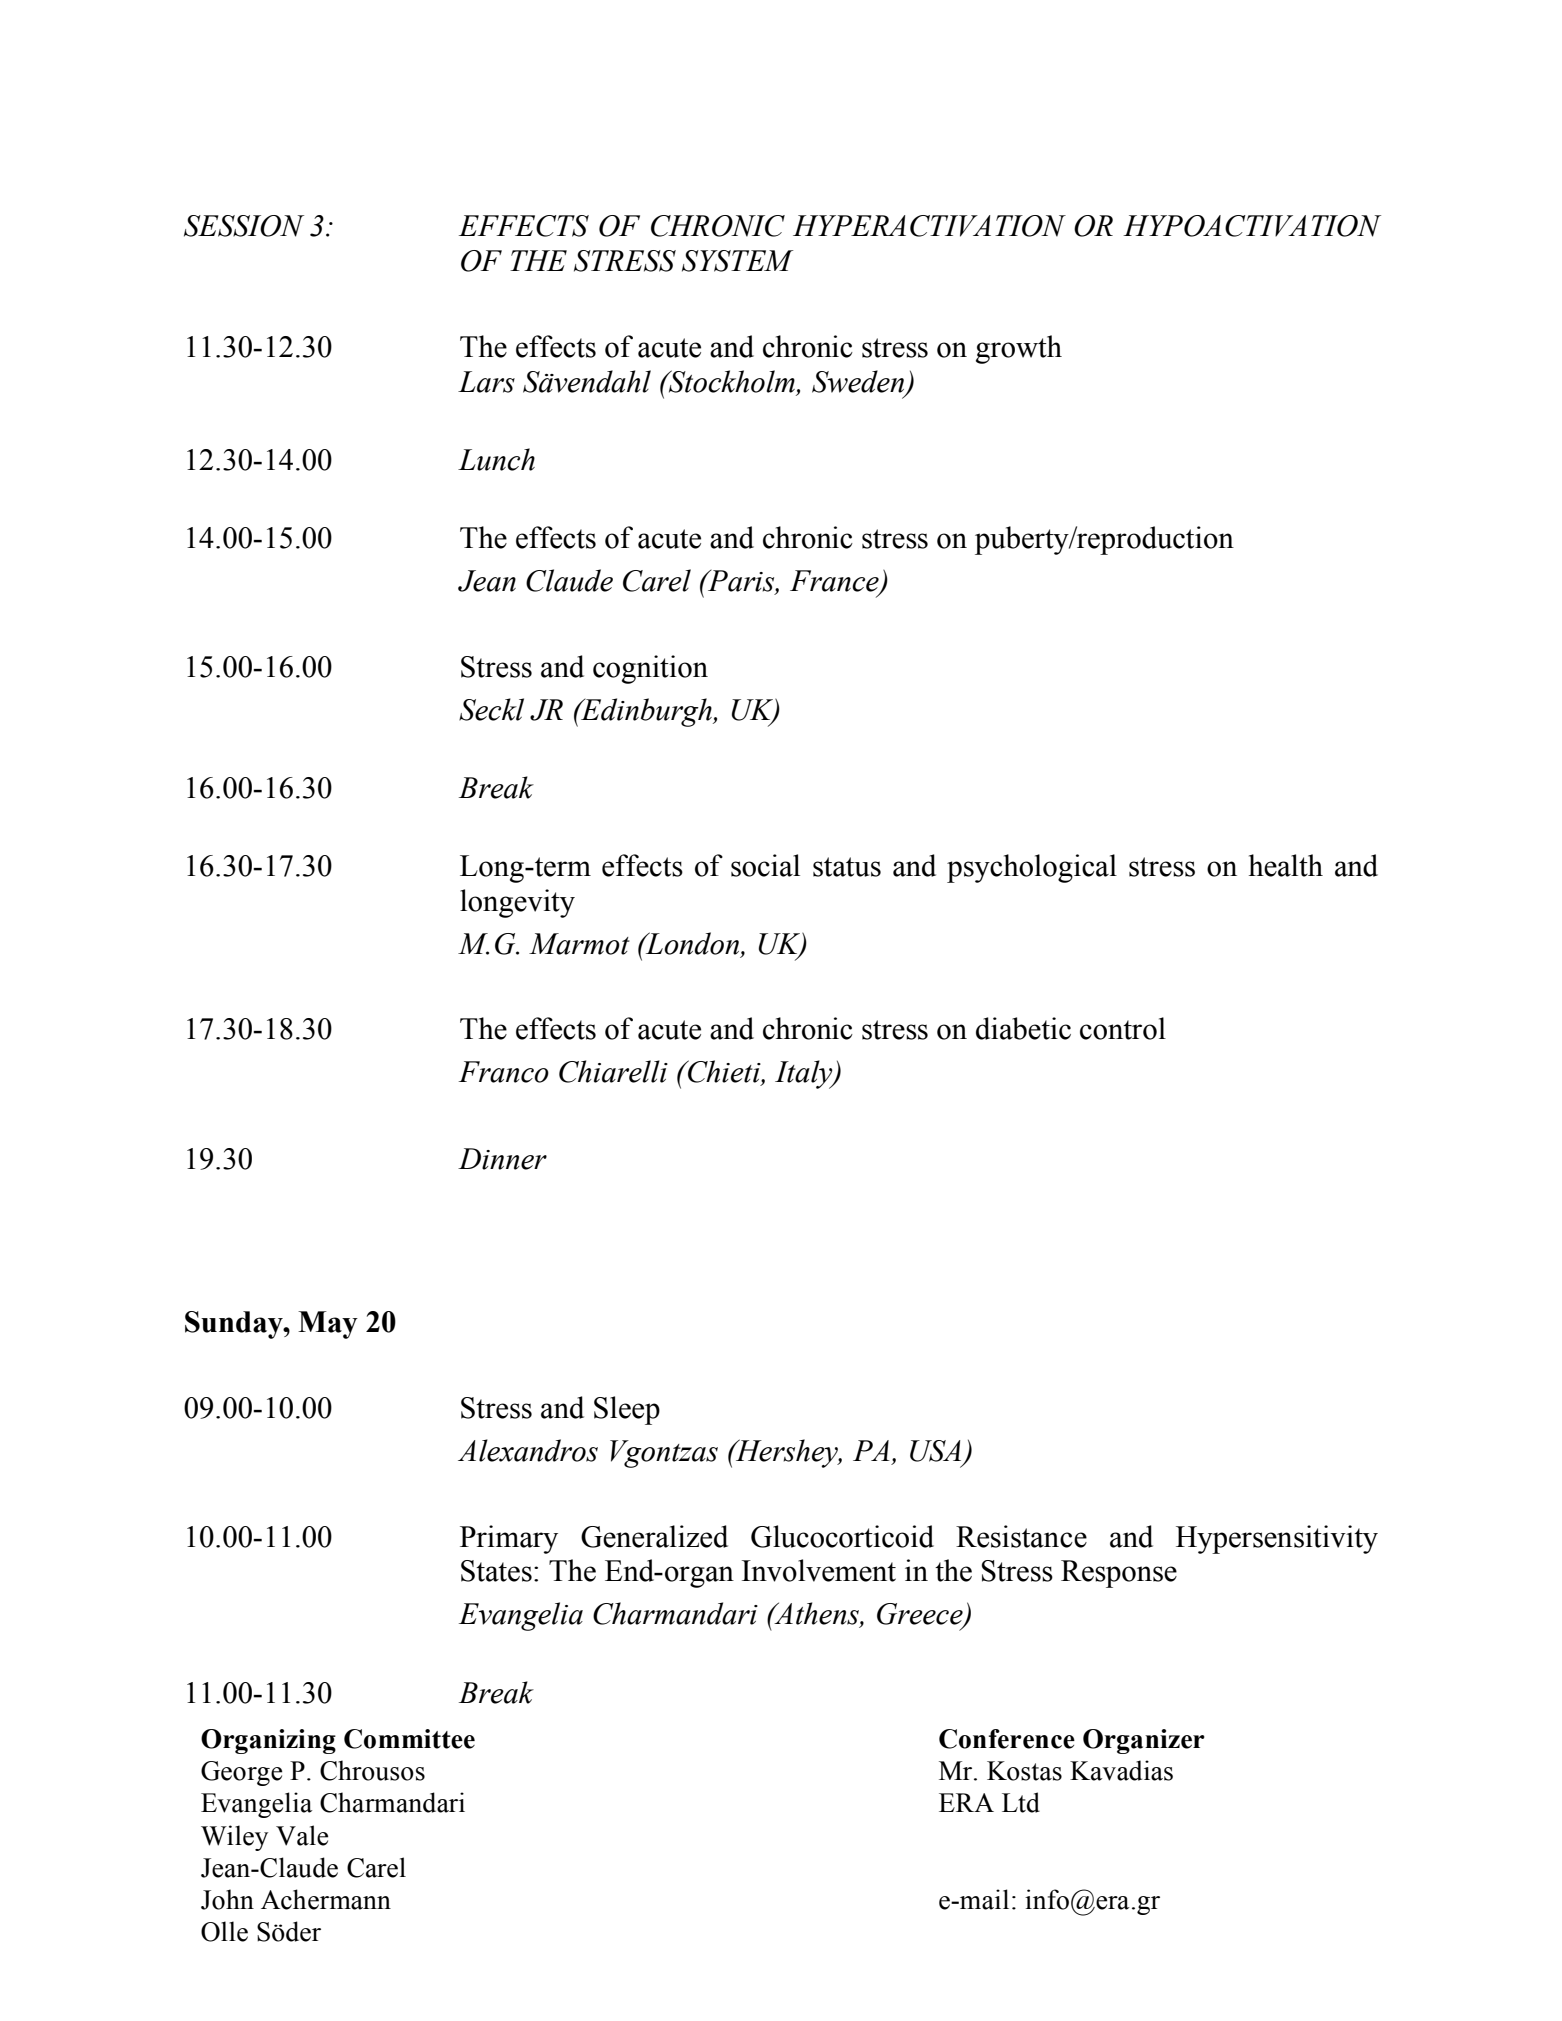 The width and height of the page is (1562, 2021). Describe the element at coordinates (650, 669) in the page. I see `cognition` at that location.
